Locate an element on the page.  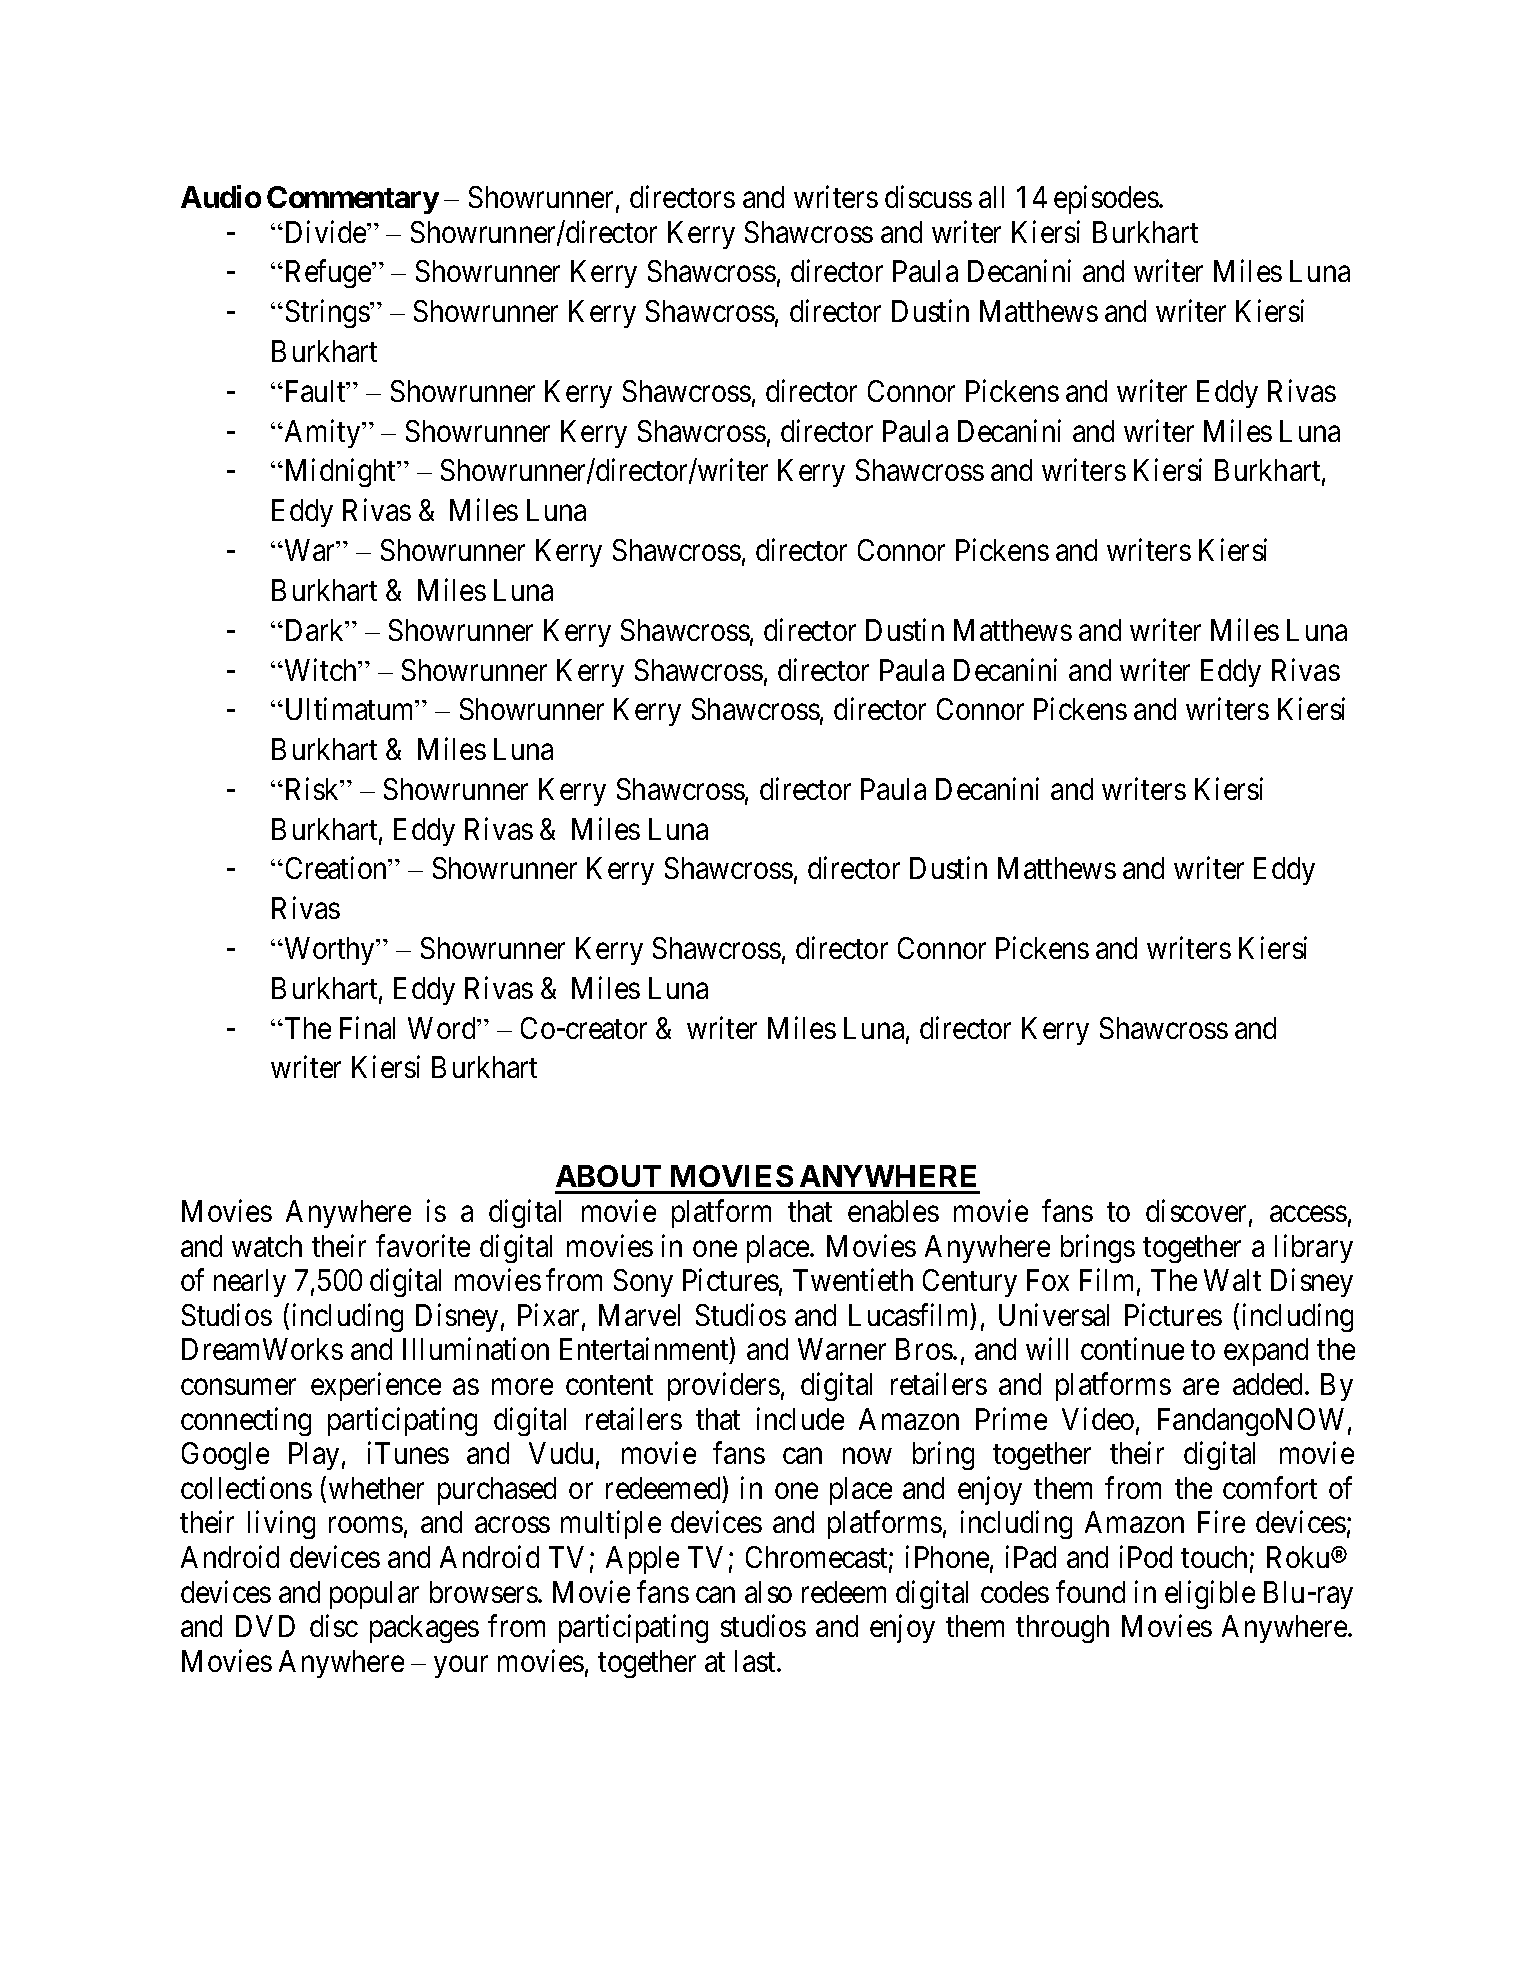
access is located at coordinates (1308, 1214).
